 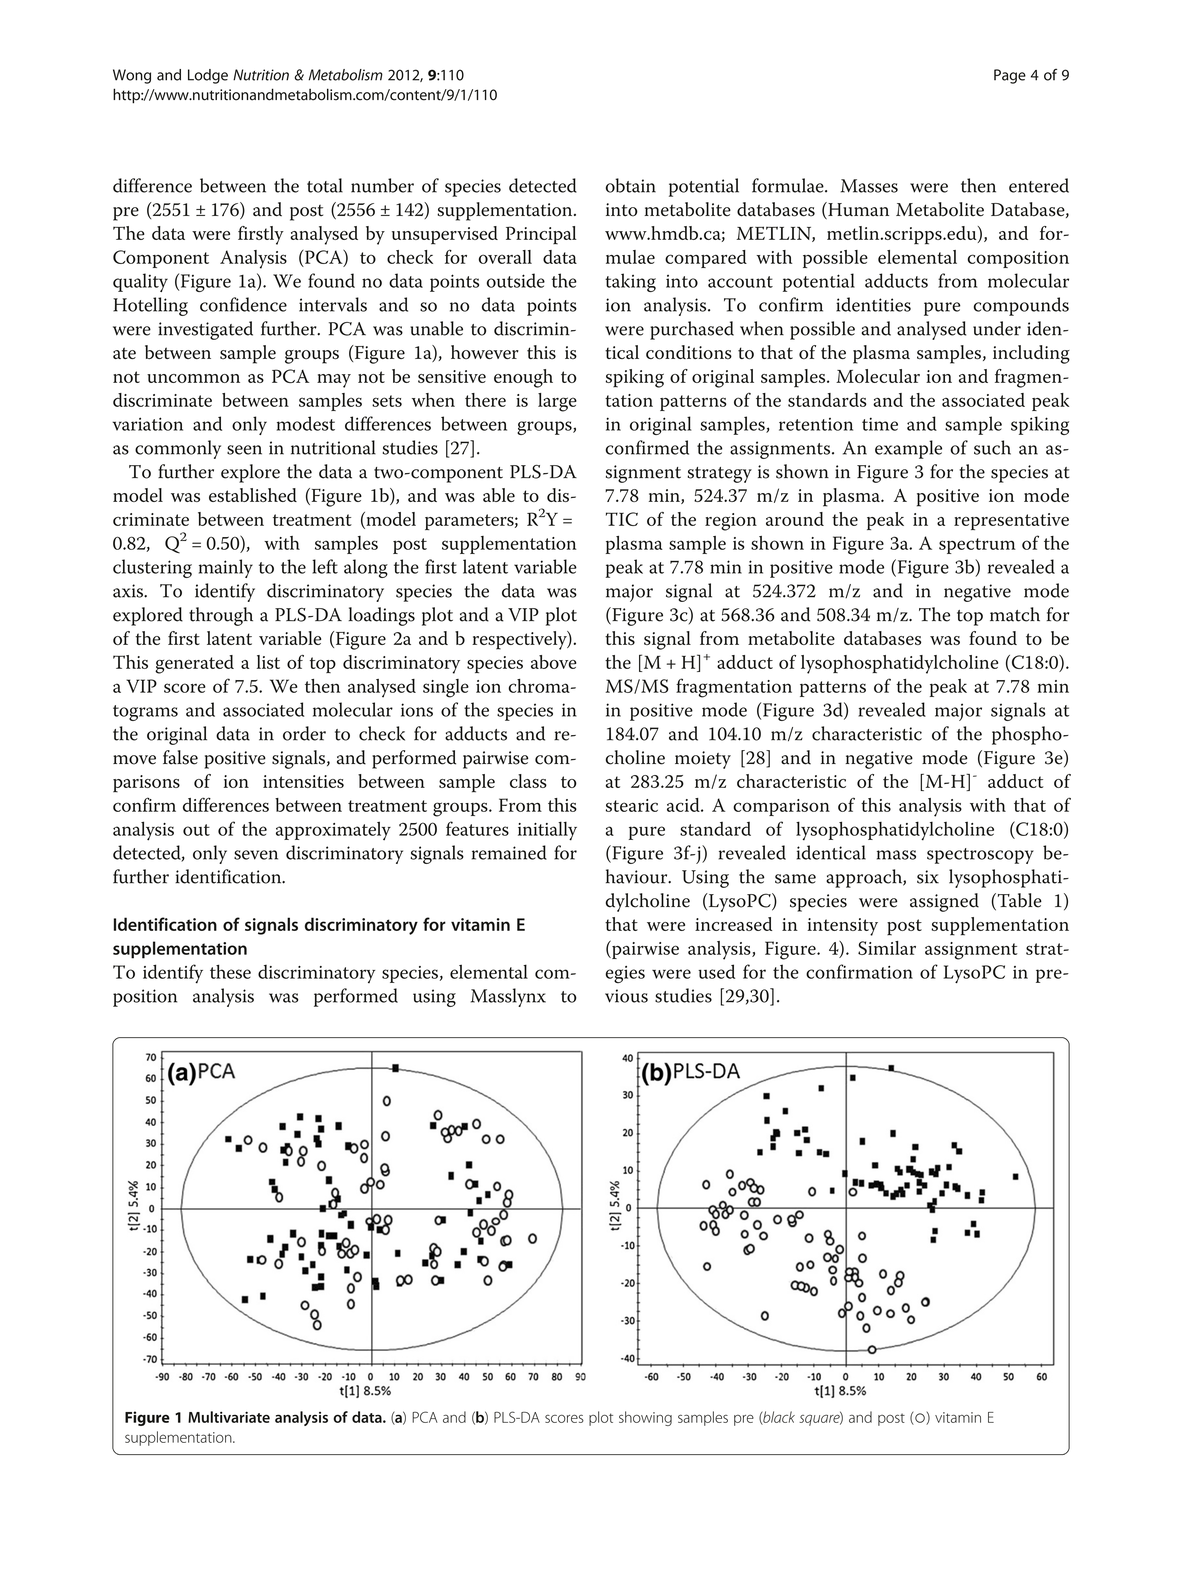 What do you see at coordinates (528, 781) in the page?
I see `class` at bounding box center [528, 781].
